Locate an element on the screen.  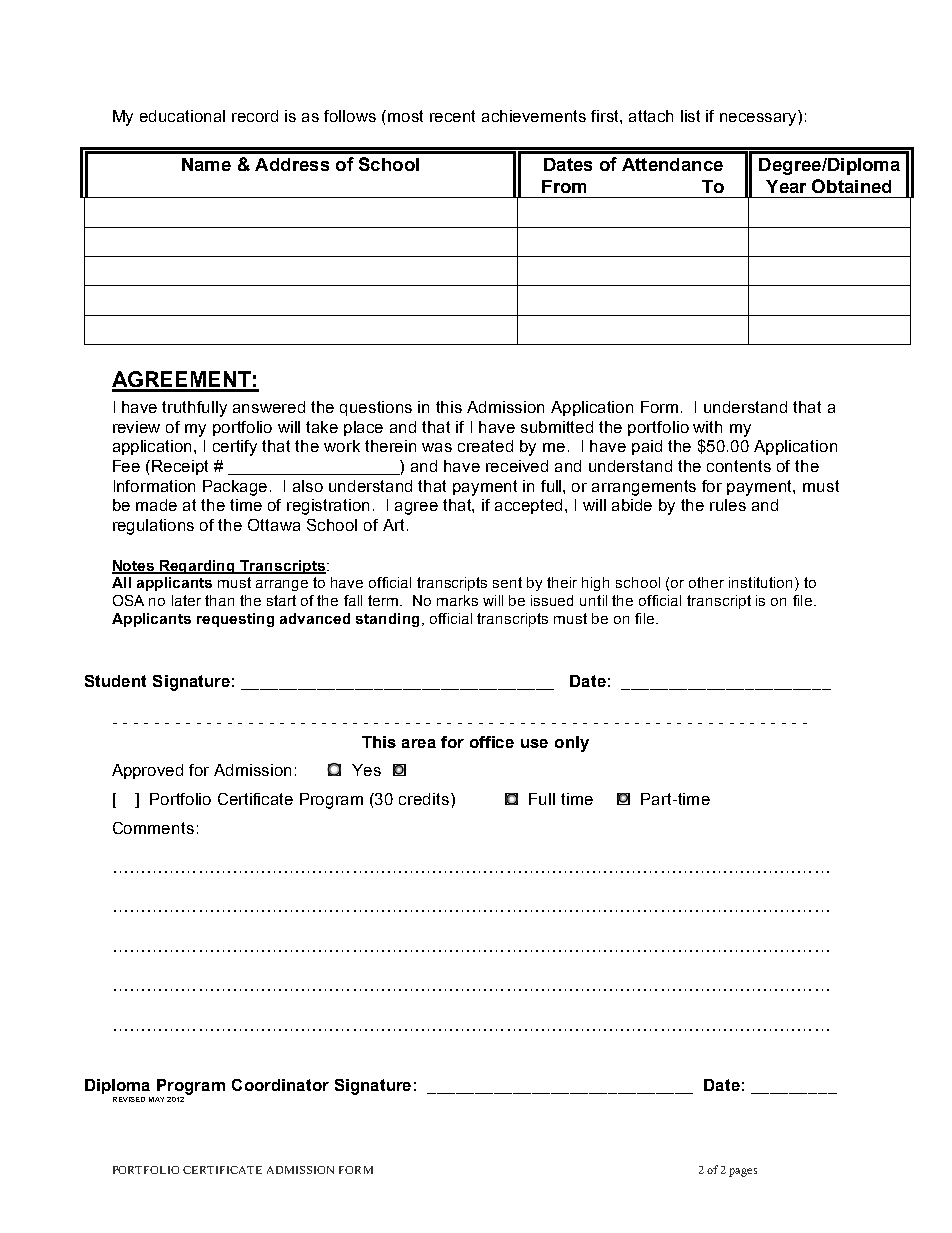
only is located at coordinates (572, 744).
